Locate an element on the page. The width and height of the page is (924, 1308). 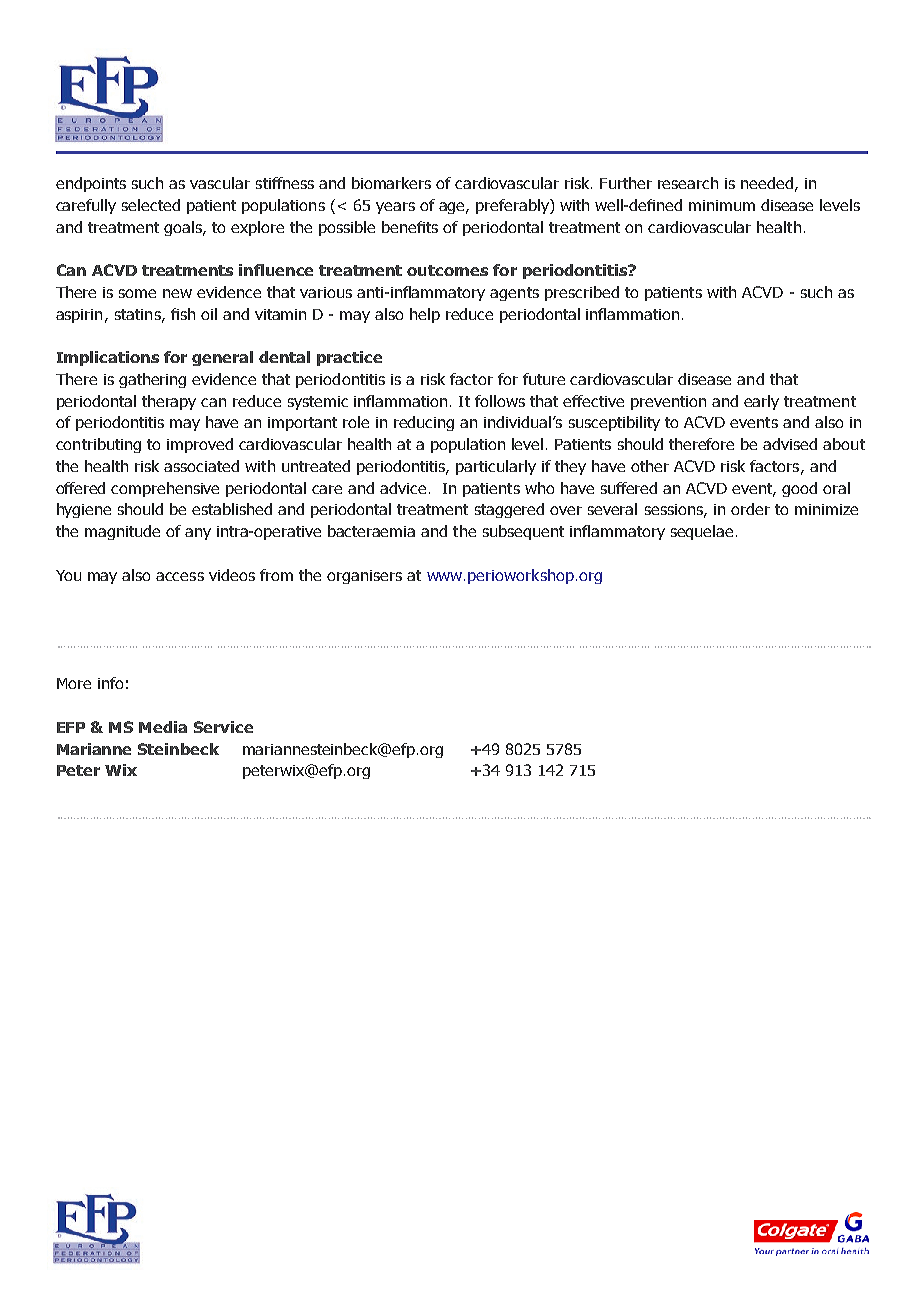
gathering is located at coordinates (152, 380).
